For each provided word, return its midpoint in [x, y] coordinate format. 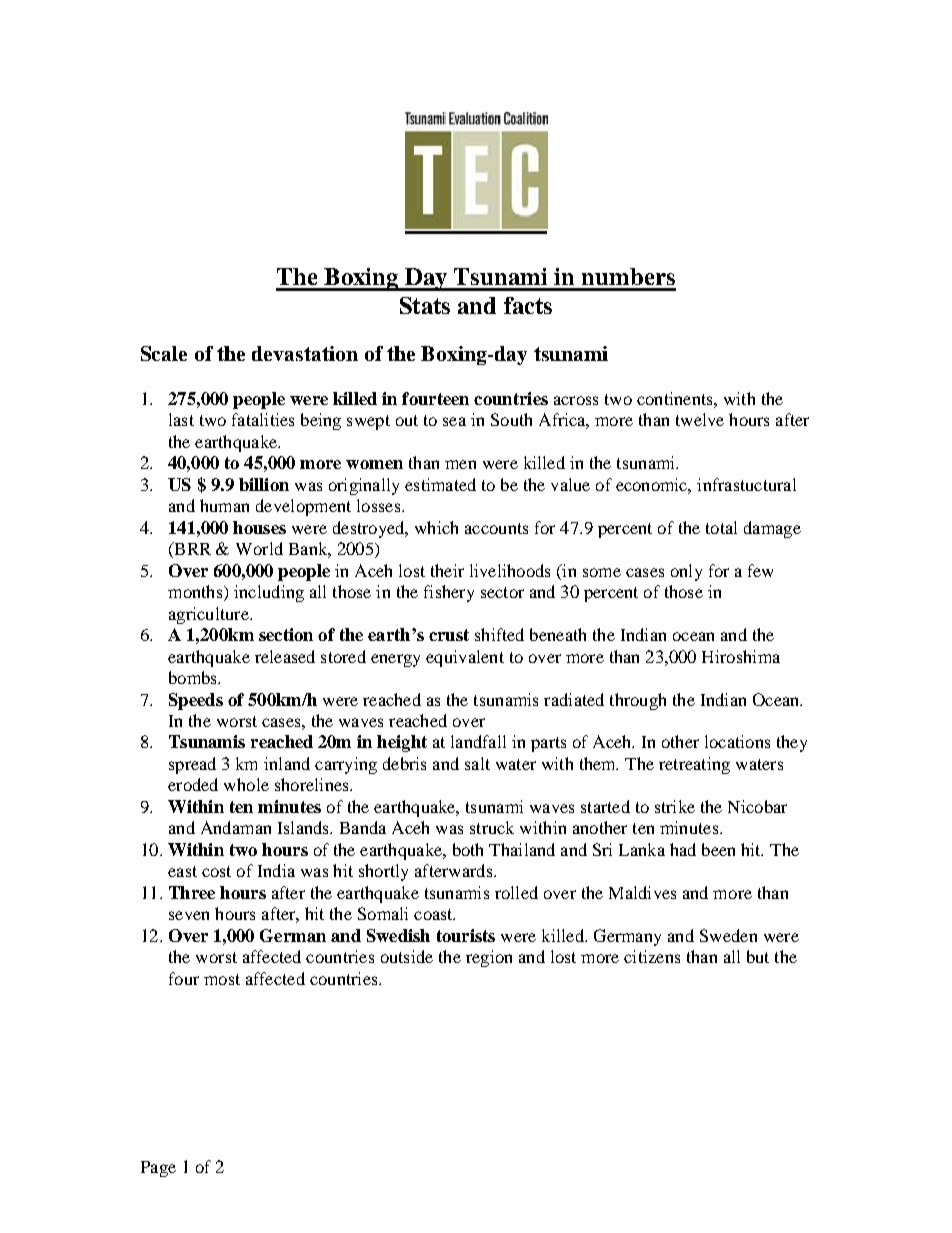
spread [192, 765]
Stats [425, 305]
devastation [305, 353]
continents [676, 398]
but [758, 956]
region [489, 958]
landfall [478, 741]
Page [158, 1169]
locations [737, 741]
